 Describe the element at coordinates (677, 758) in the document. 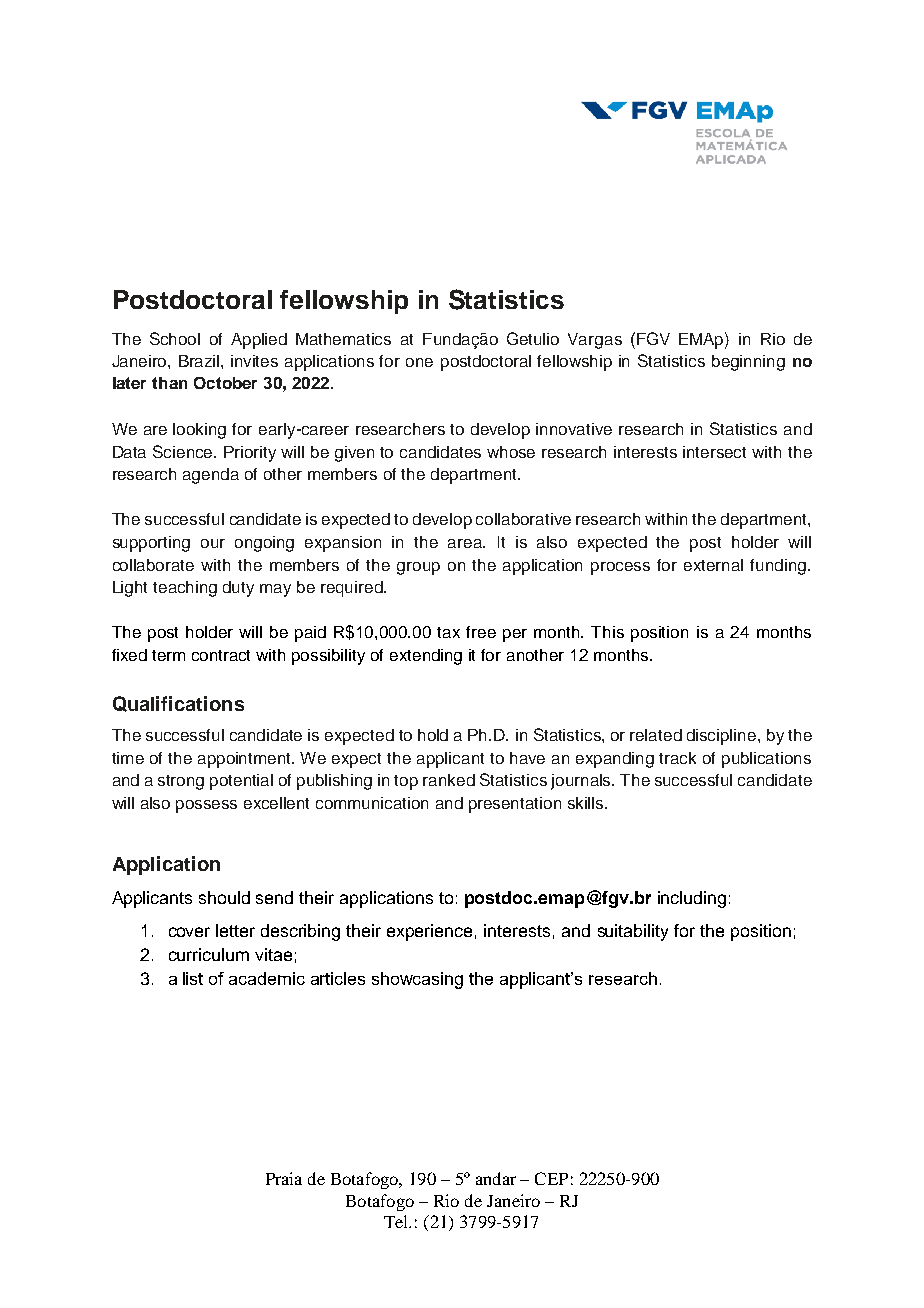

I see `track` at that location.
